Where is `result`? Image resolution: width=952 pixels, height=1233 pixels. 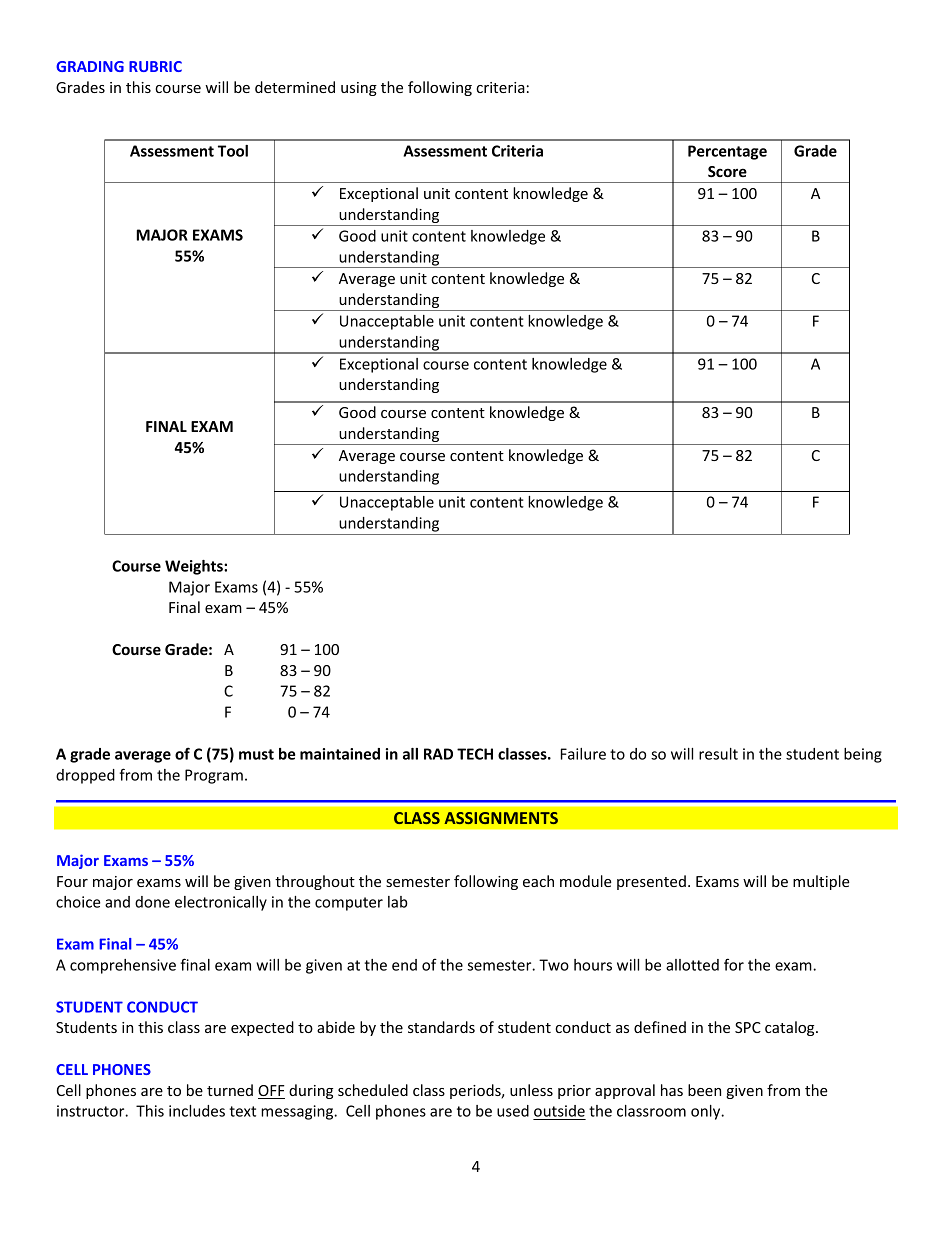 result is located at coordinates (718, 754).
